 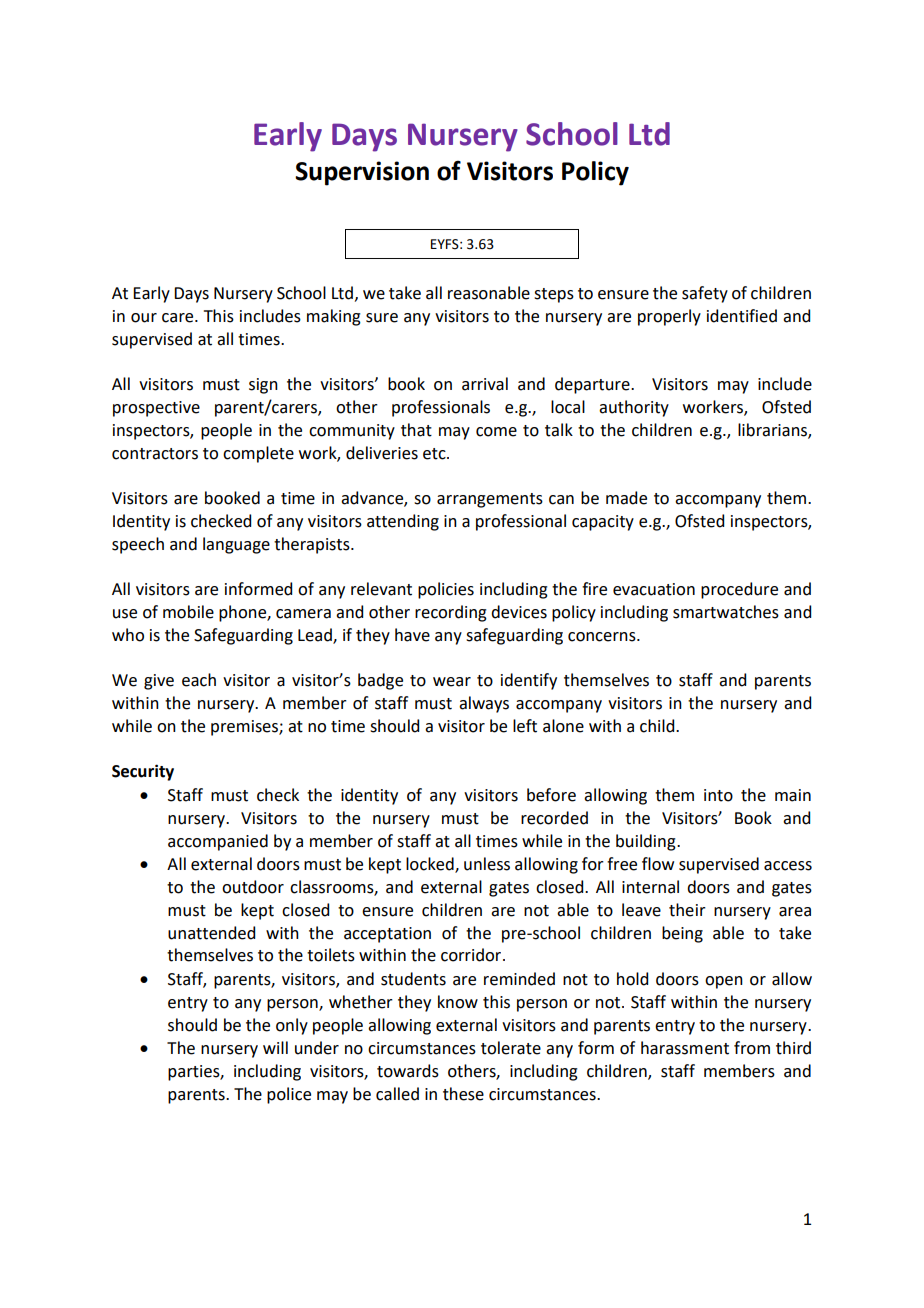 What do you see at coordinates (199, 680) in the page?
I see `each` at bounding box center [199, 680].
